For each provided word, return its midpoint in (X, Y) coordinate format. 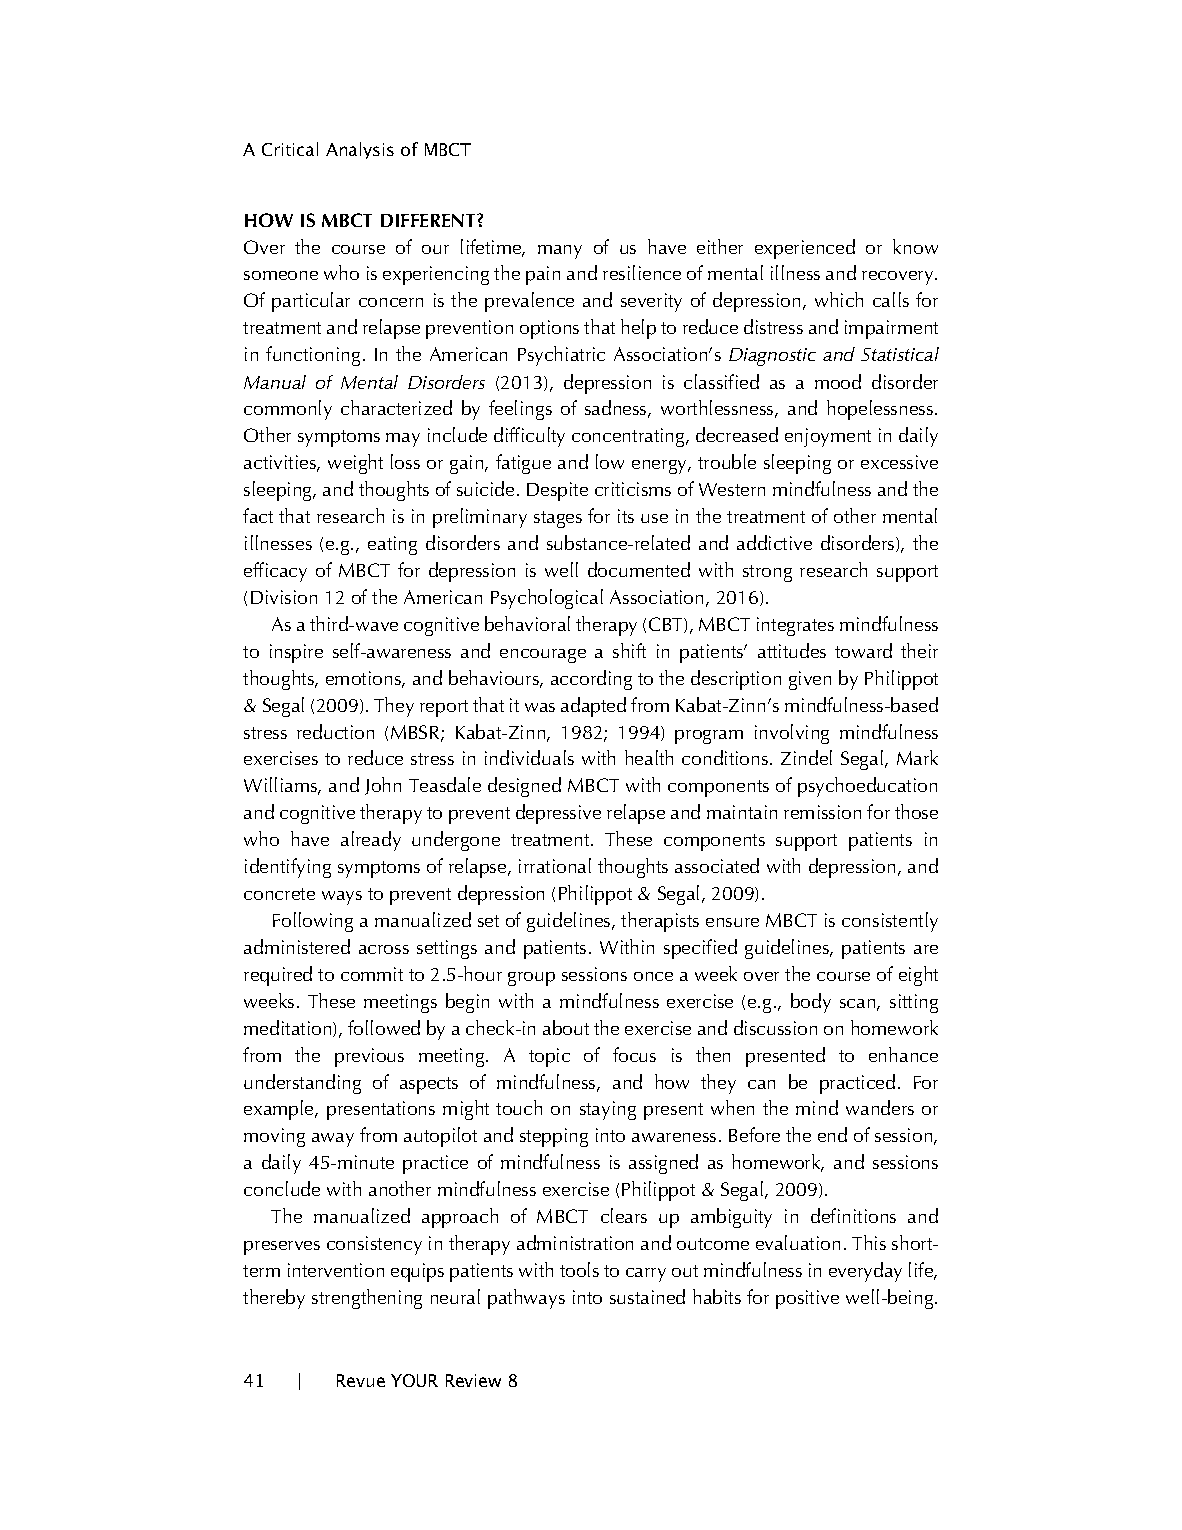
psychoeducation (867, 787)
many (560, 252)
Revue (361, 1380)
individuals (529, 757)
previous (369, 1057)
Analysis (360, 150)
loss (405, 461)
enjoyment (828, 437)
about (566, 1027)
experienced (805, 249)
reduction (335, 731)
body (811, 1003)
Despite (557, 491)
